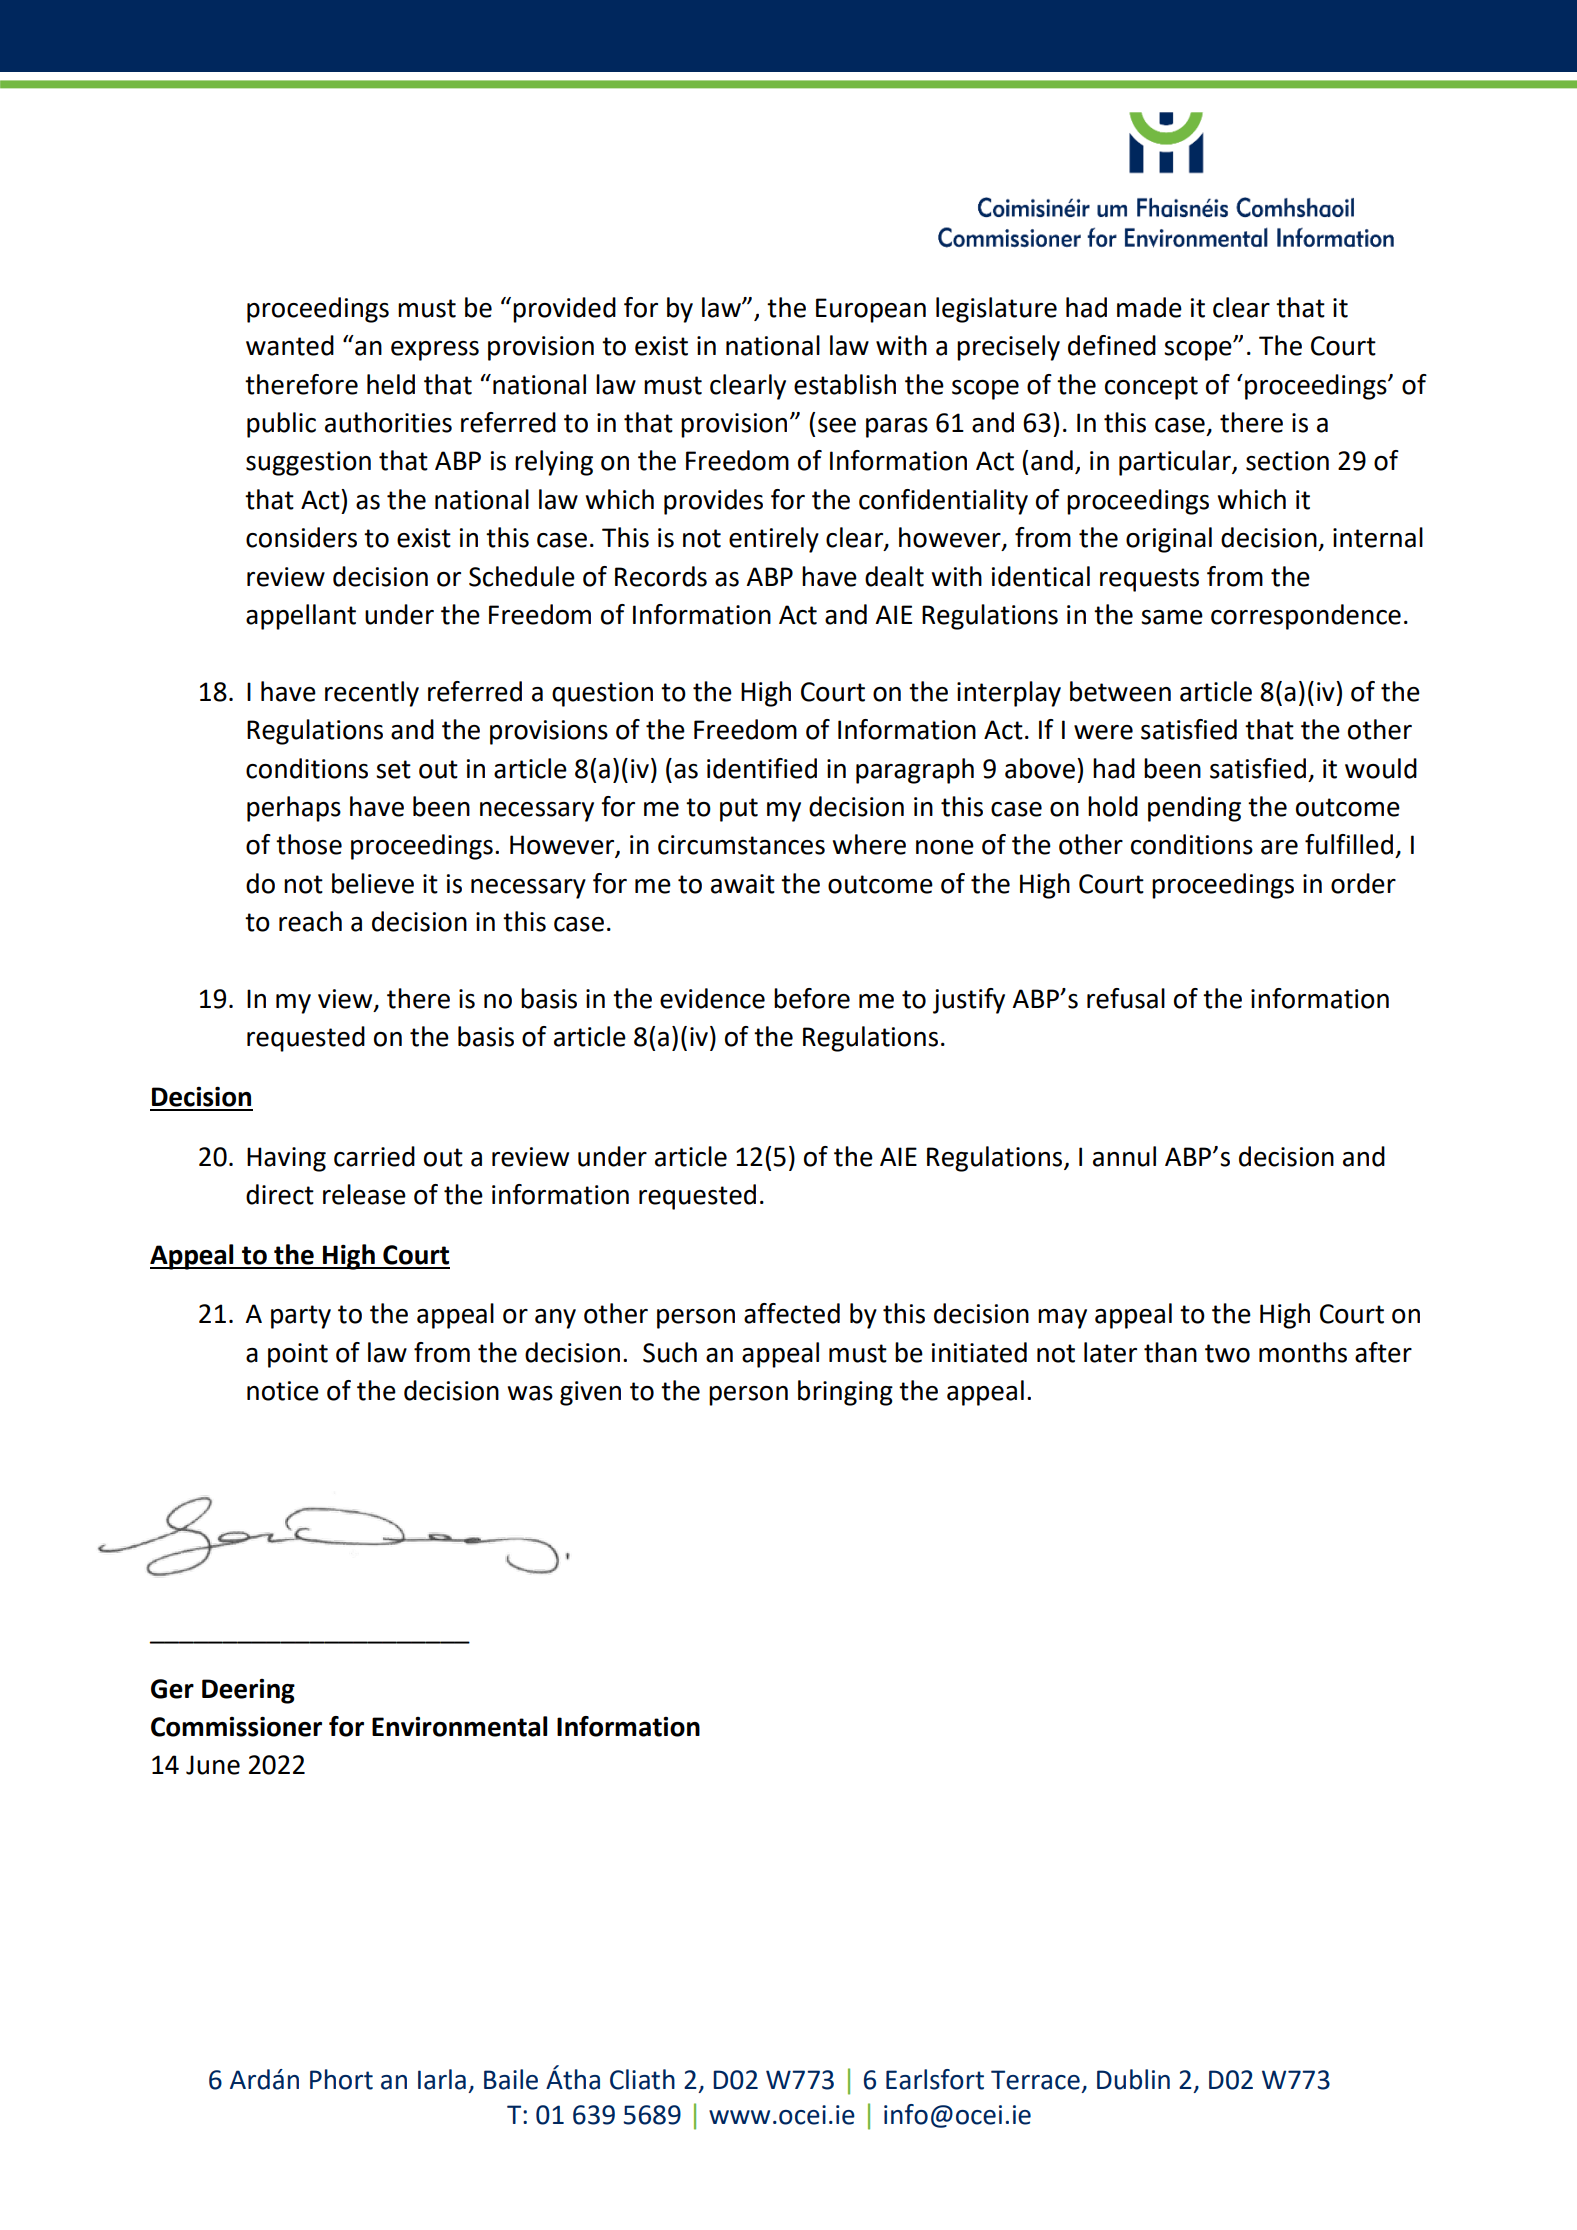  I want to click on Environmental, so click(459, 1726).
